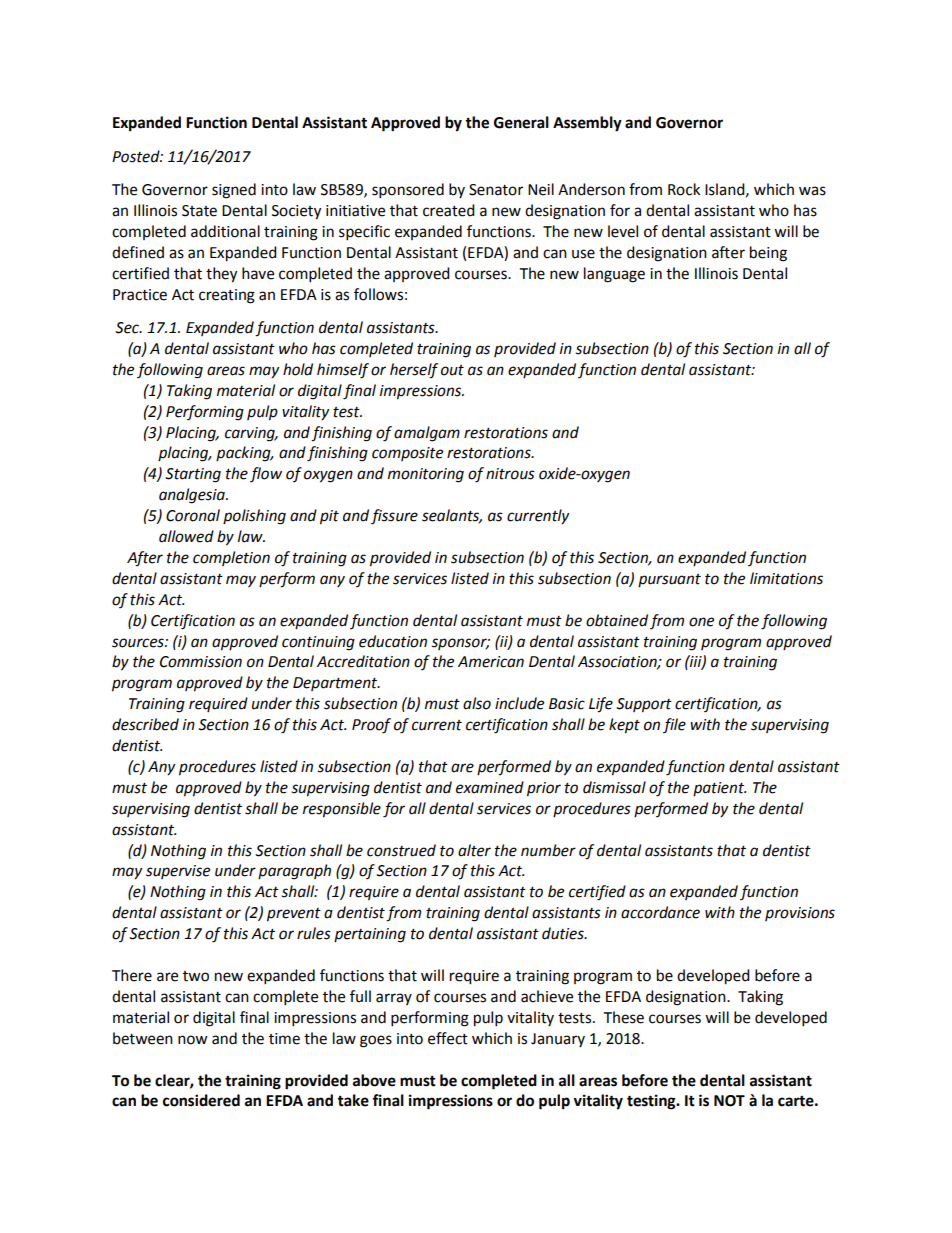  I want to click on Coronal, so click(193, 515).
